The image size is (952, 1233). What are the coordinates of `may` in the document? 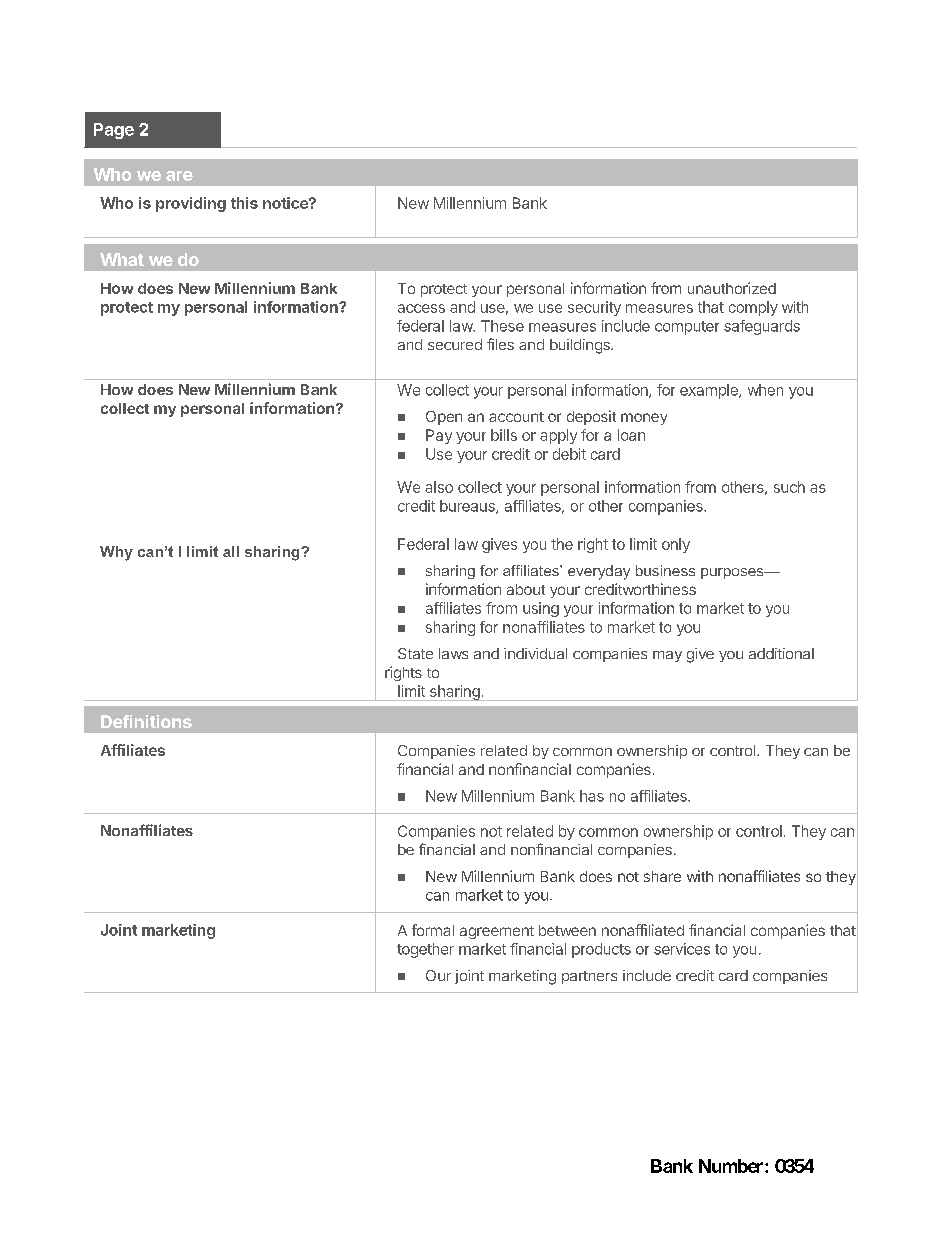 It's located at (667, 656).
